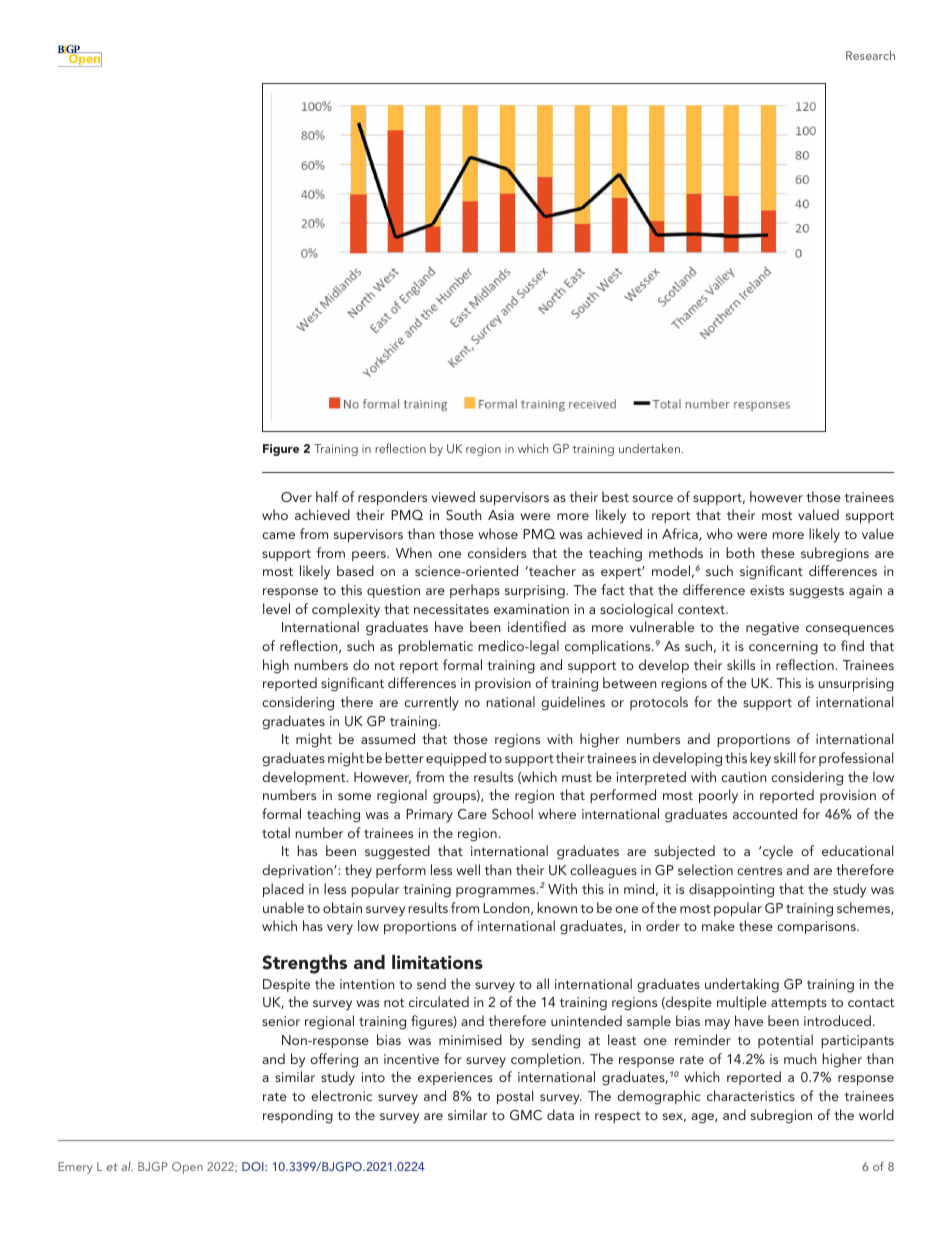  What do you see at coordinates (276, 832) in the screenshot?
I see `total` at bounding box center [276, 832].
